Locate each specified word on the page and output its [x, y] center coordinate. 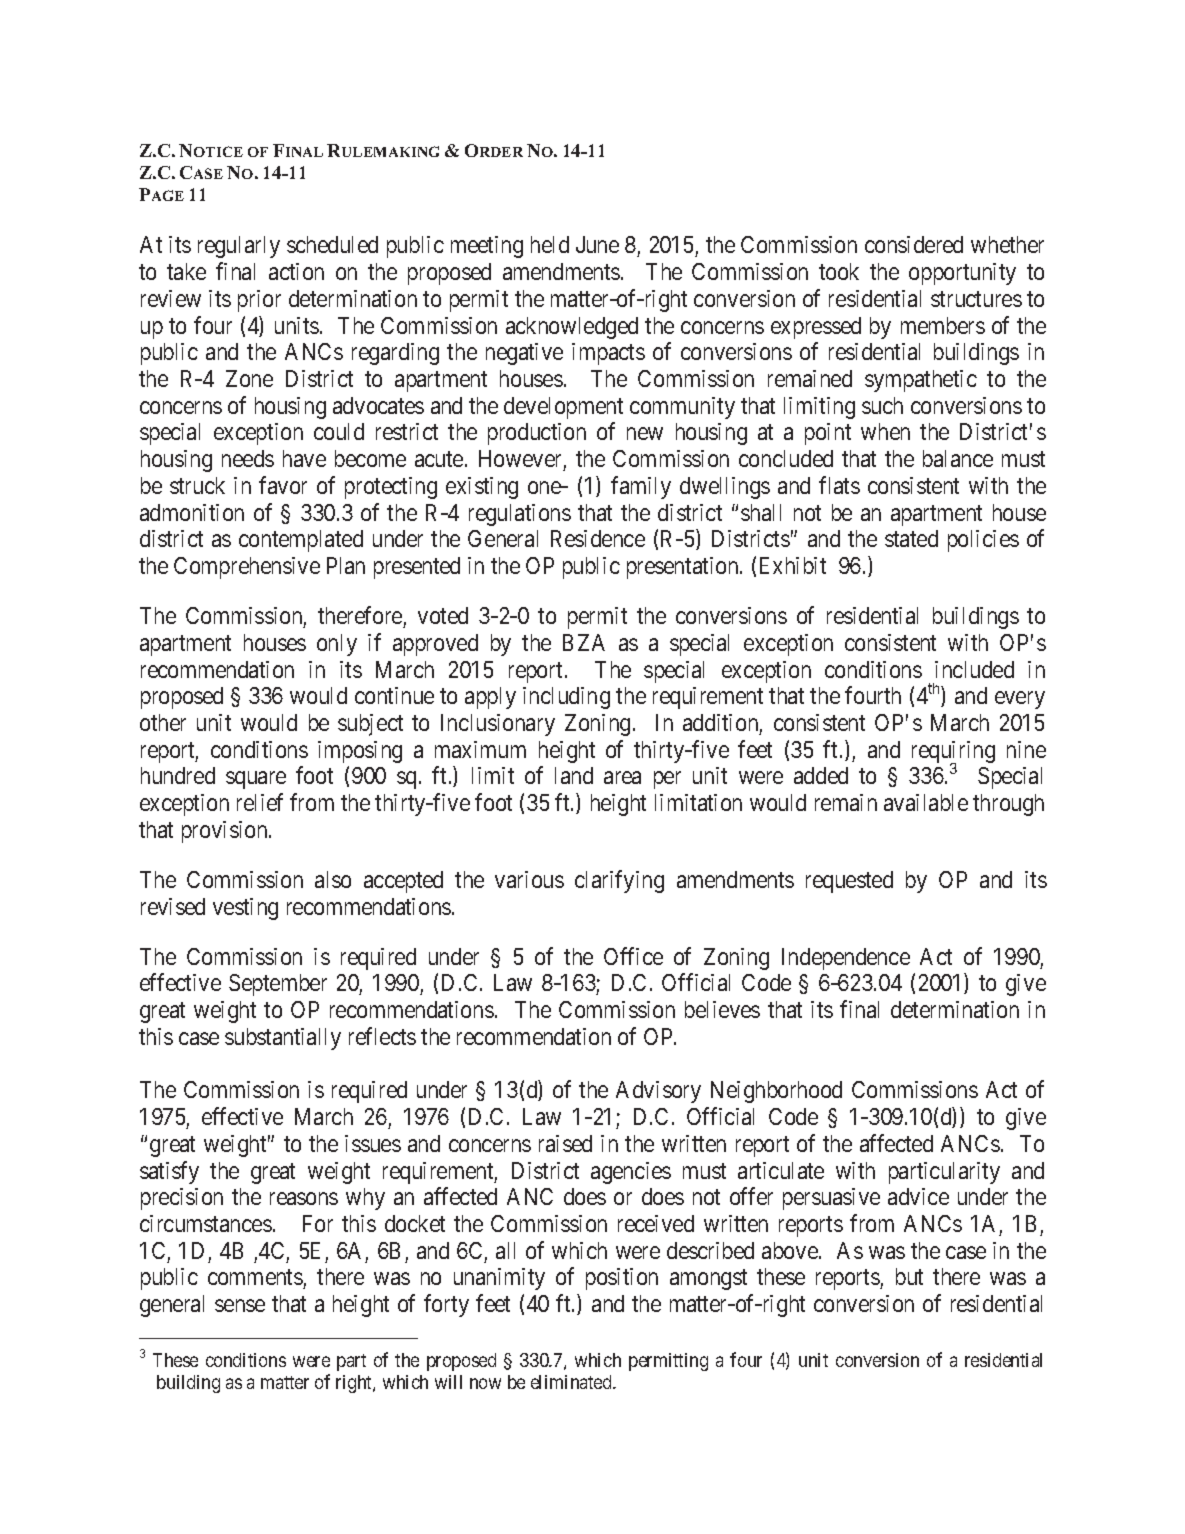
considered [914, 244]
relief [260, 802]
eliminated [572, 1382]
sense [240, 1306]
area [622, 778]
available [926, 802]
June [597, 244]
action [296, 271]
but [909, 1276]
